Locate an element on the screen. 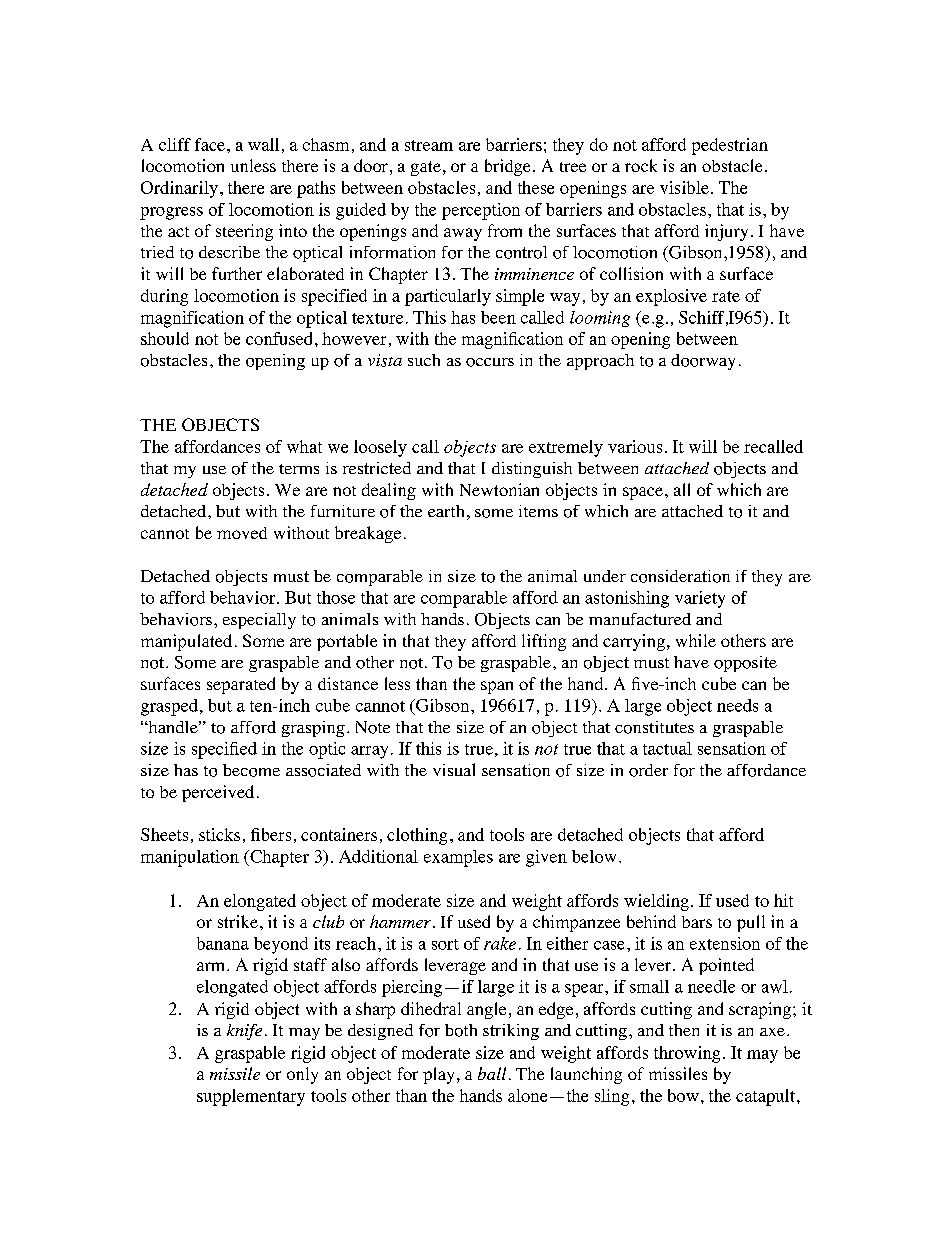  wall is located at coordinates (263, 144).
